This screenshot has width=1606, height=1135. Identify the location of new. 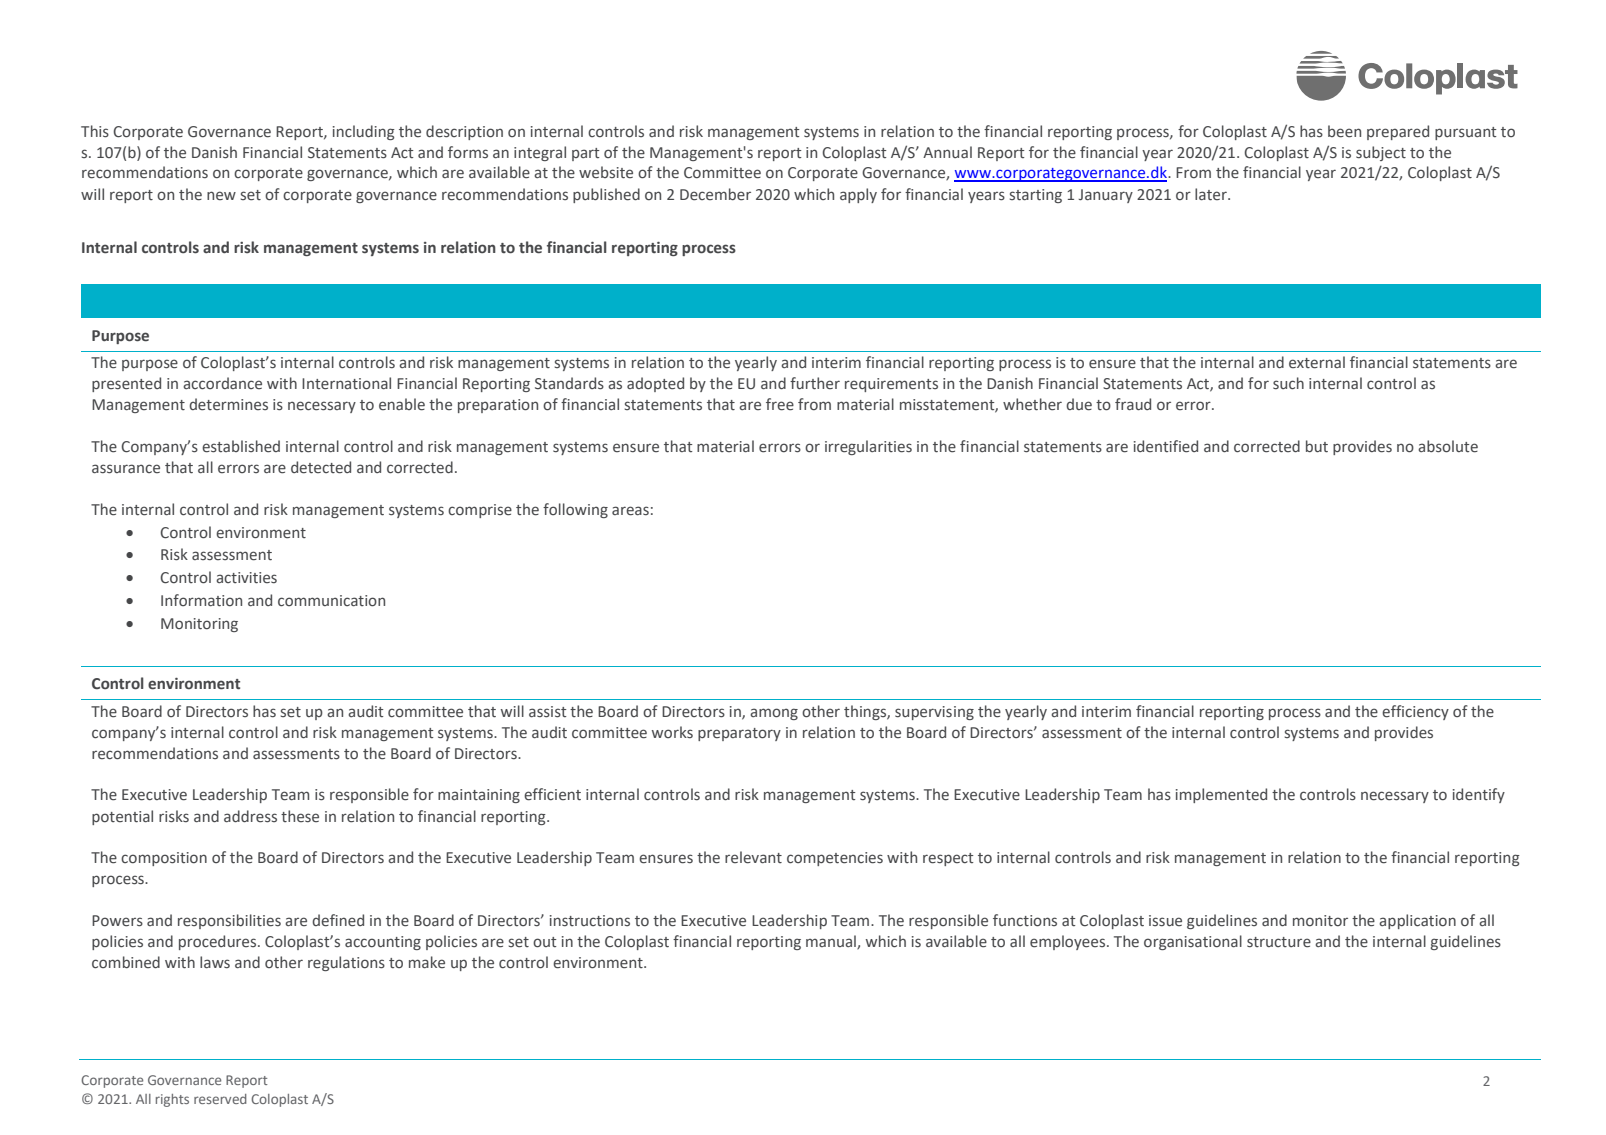
(221, 195).
